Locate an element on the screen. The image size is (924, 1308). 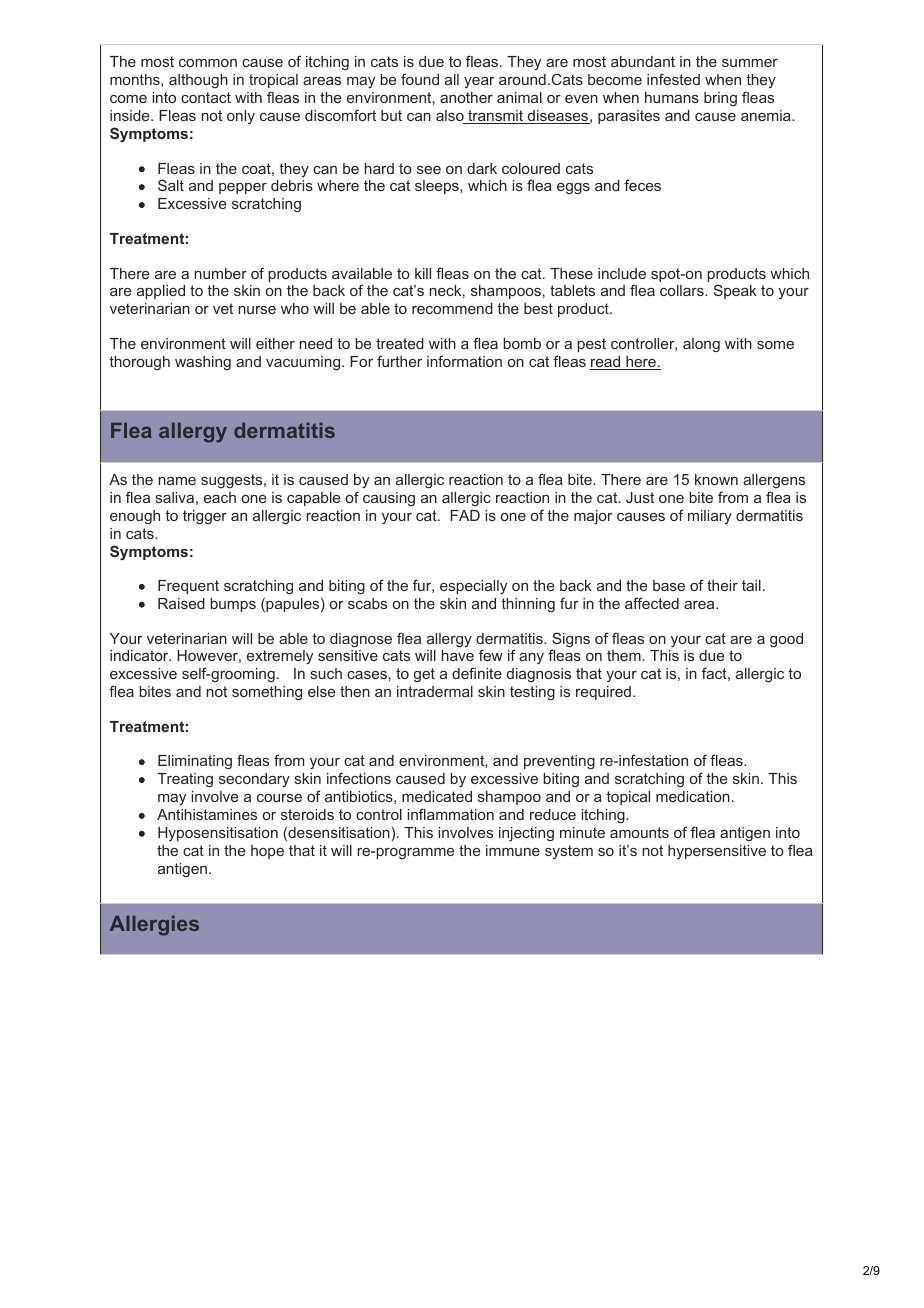
another is located at coordinates (466, 97).
